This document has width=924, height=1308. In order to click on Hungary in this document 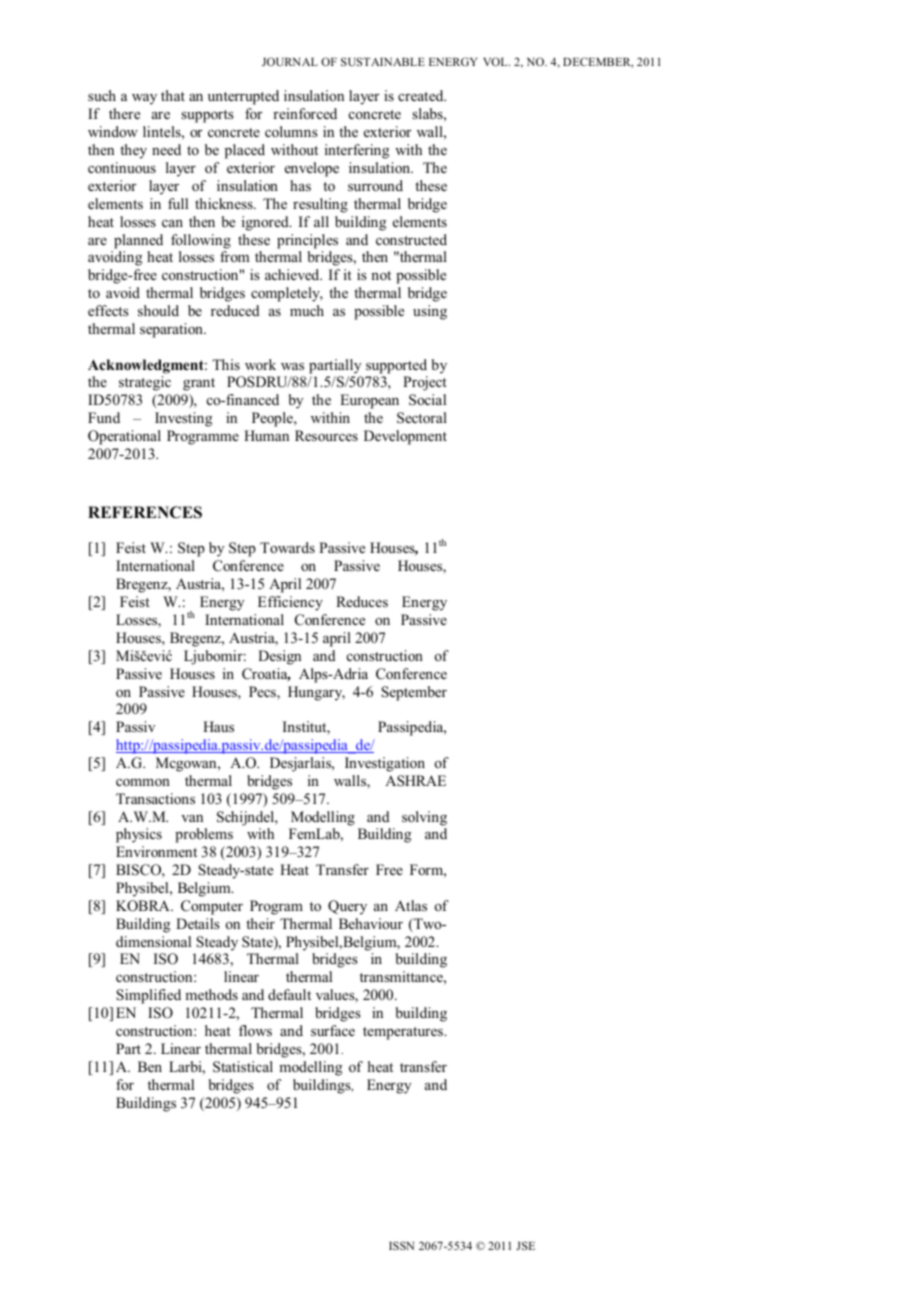, I will do `click(316, 693)`.
